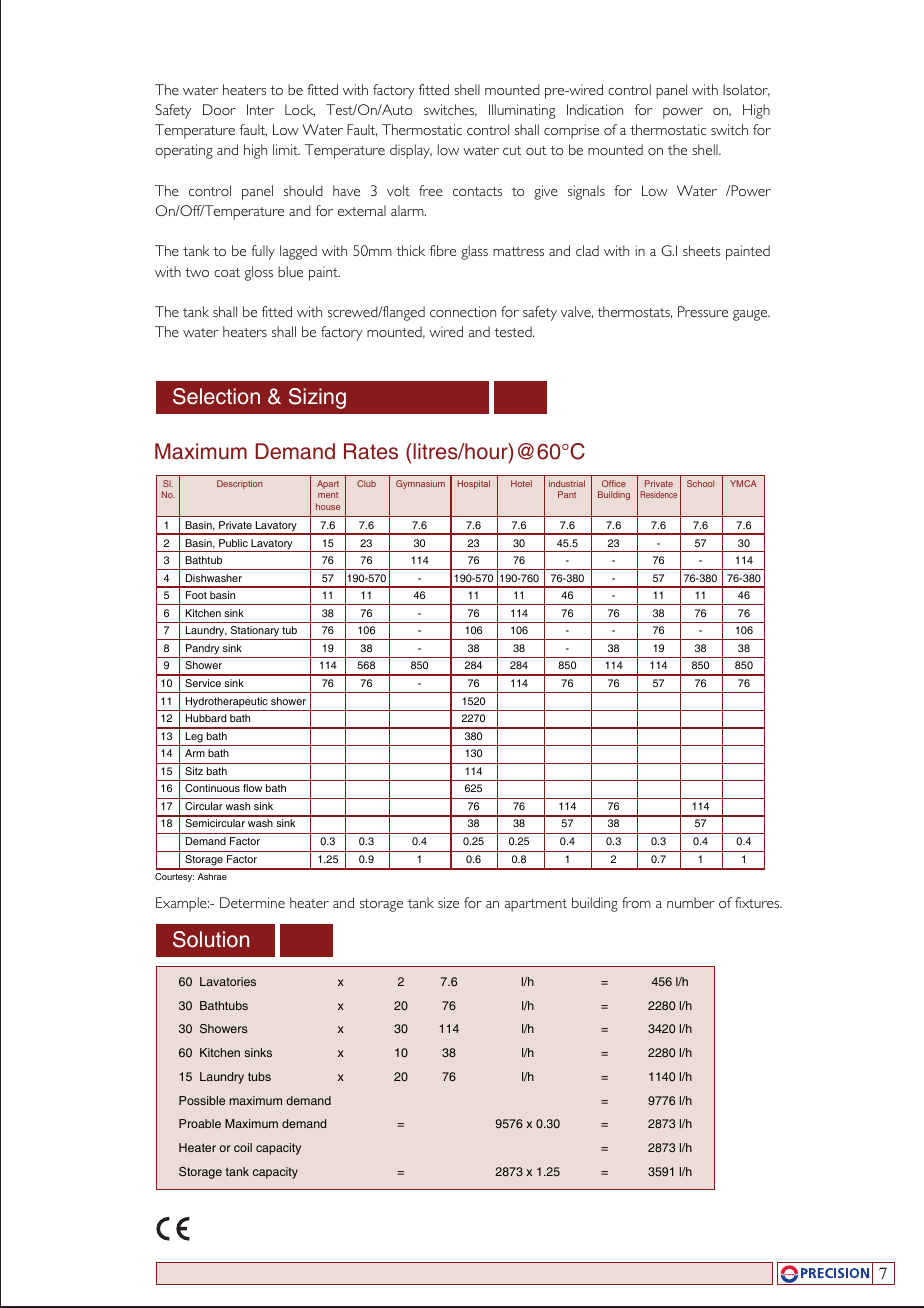 The image size is (924, 1308). I want to click on coil, so click(243, 1147).
